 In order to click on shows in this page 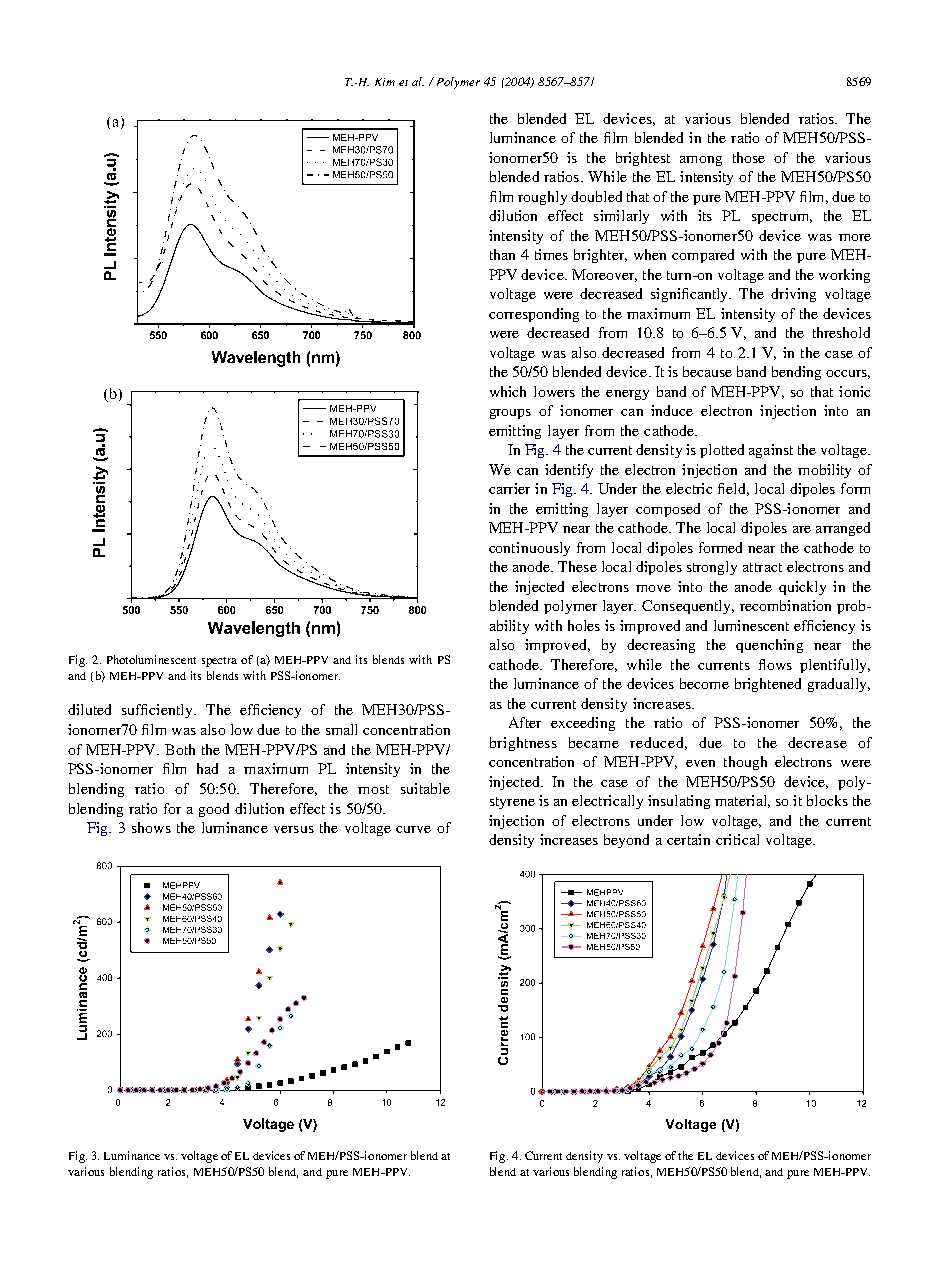, I will do `click(151, 827)`.
